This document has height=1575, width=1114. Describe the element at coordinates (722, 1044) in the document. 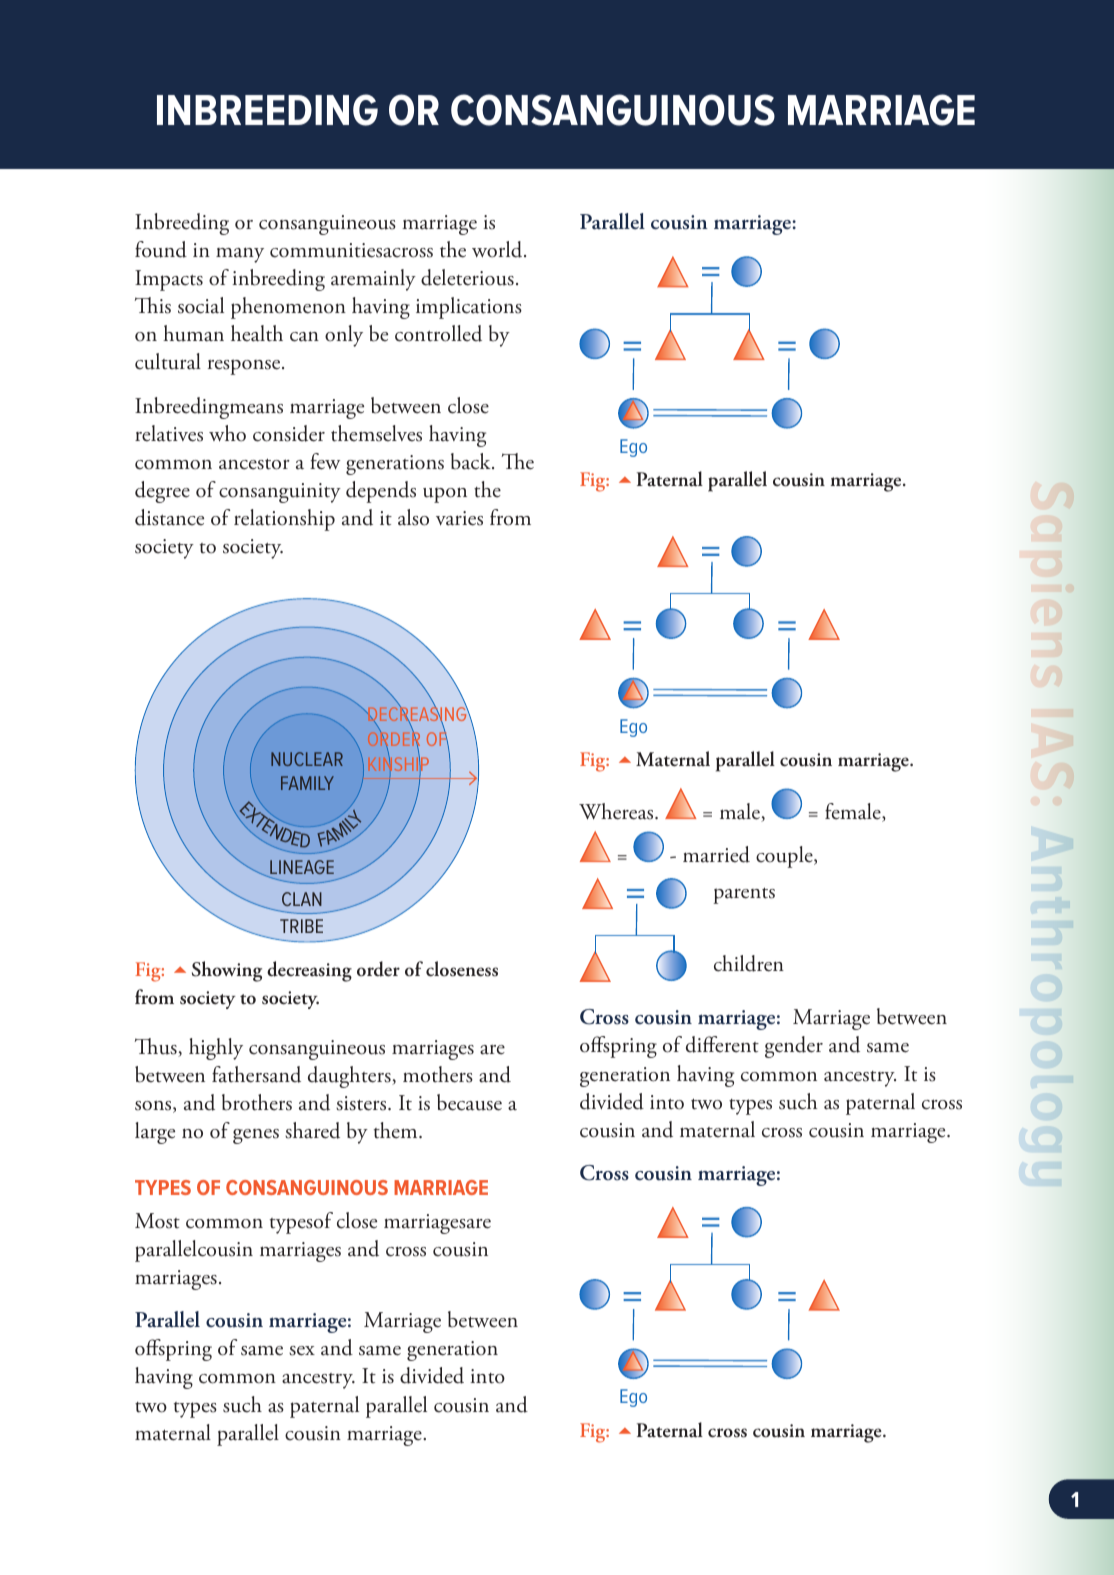

I see `different` at that location.
